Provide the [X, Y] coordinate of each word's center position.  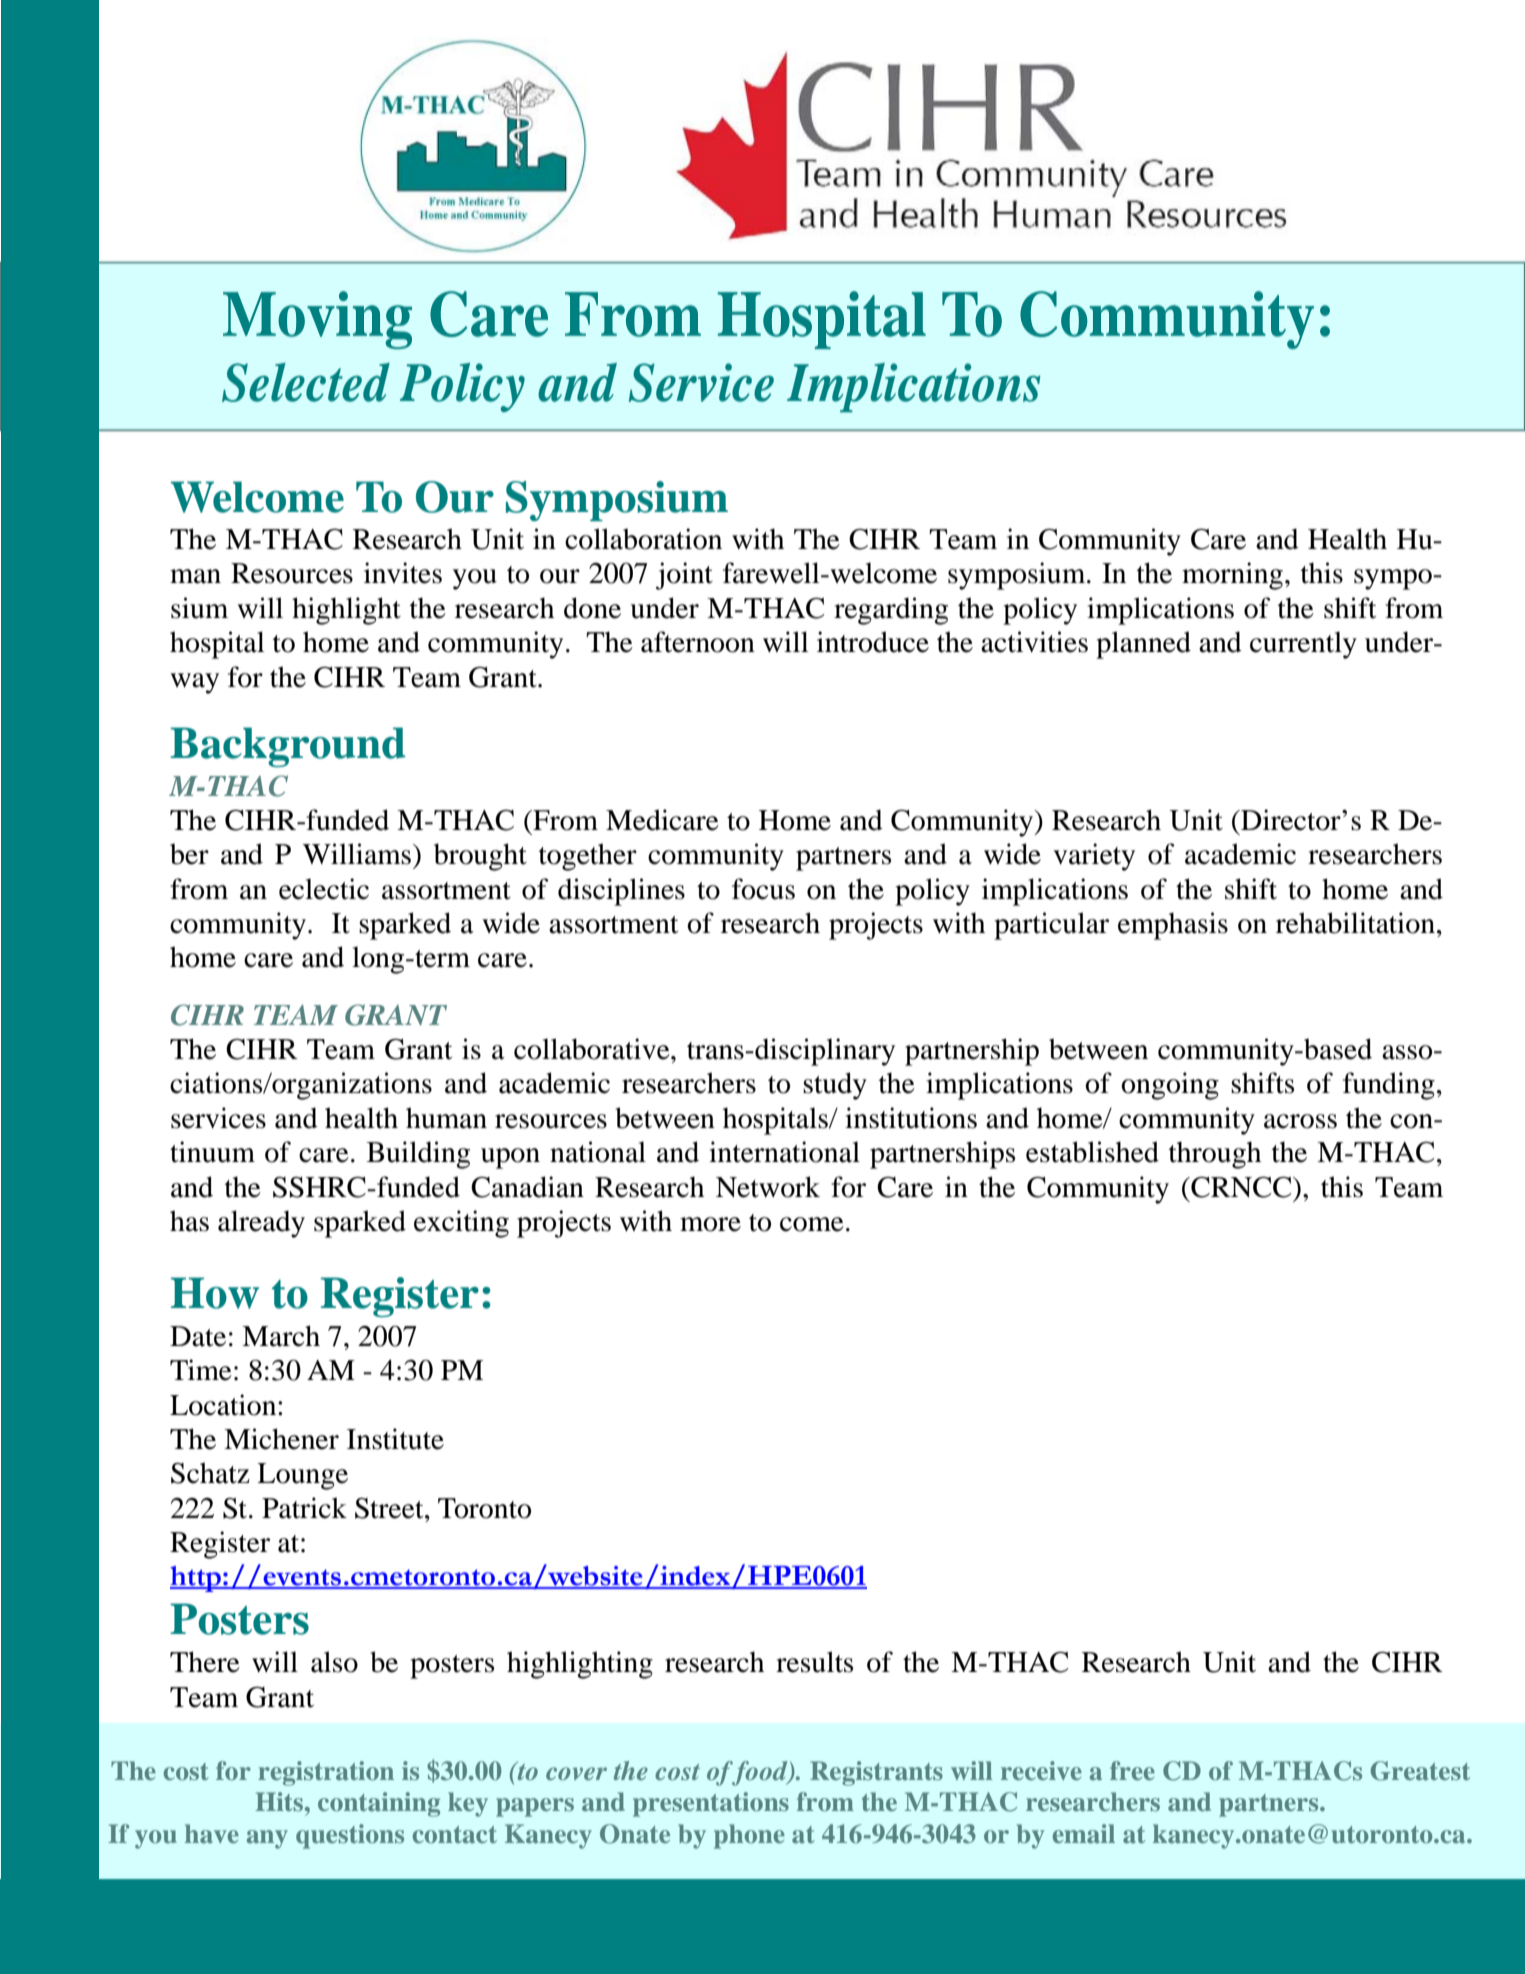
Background [288, 747]
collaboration [643, 539]
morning [1232, 576]
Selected [306, 382]
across [1300, 1121]
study [835, 1086]
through [1215, 1155]
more [710, 1224]
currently [1303, 645]
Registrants [876, 1773]
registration [326, 1773]
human [446, 1118]
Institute [395, 1439]
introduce [873, 642]
